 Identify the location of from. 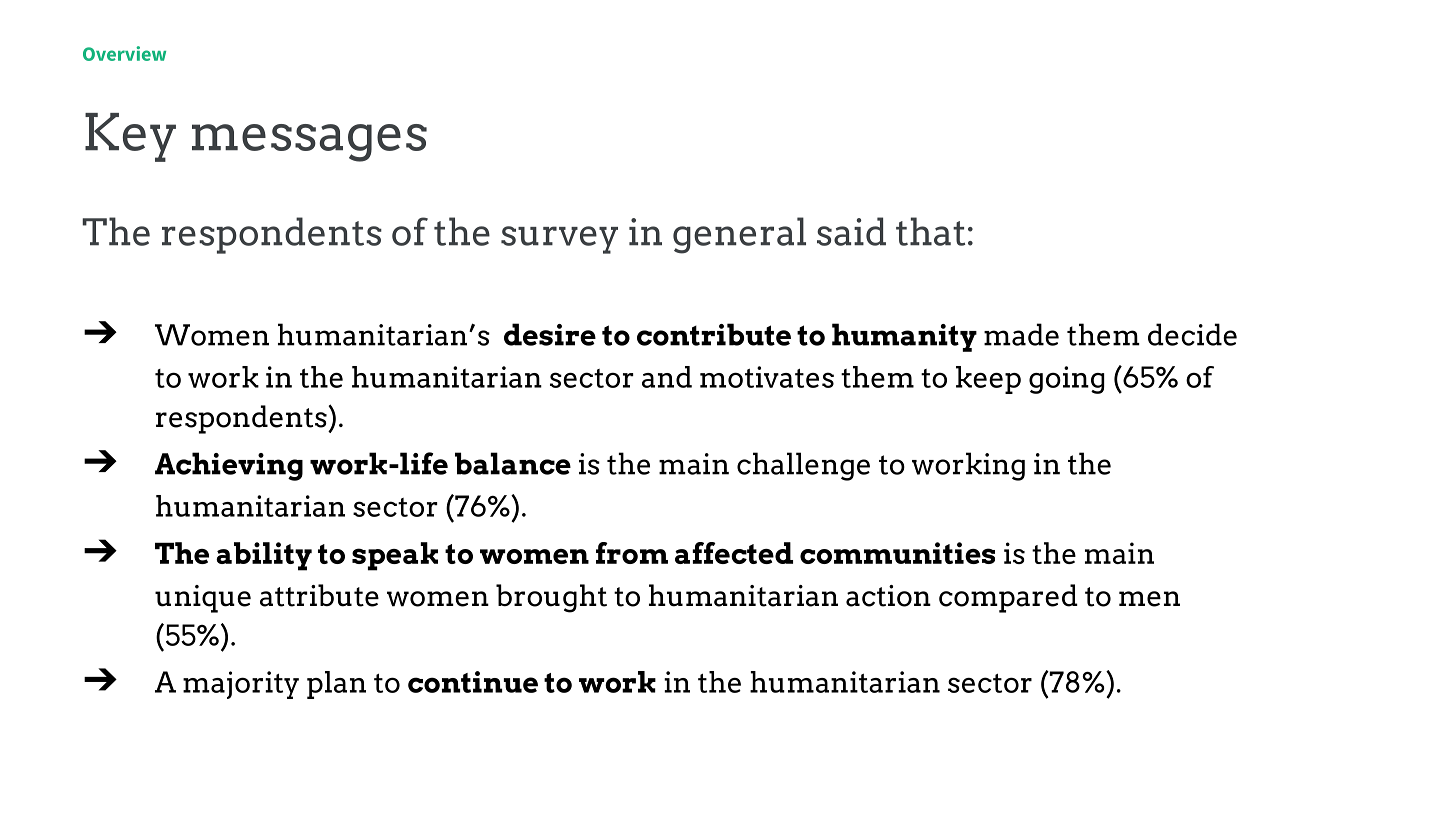
(632, 553).
